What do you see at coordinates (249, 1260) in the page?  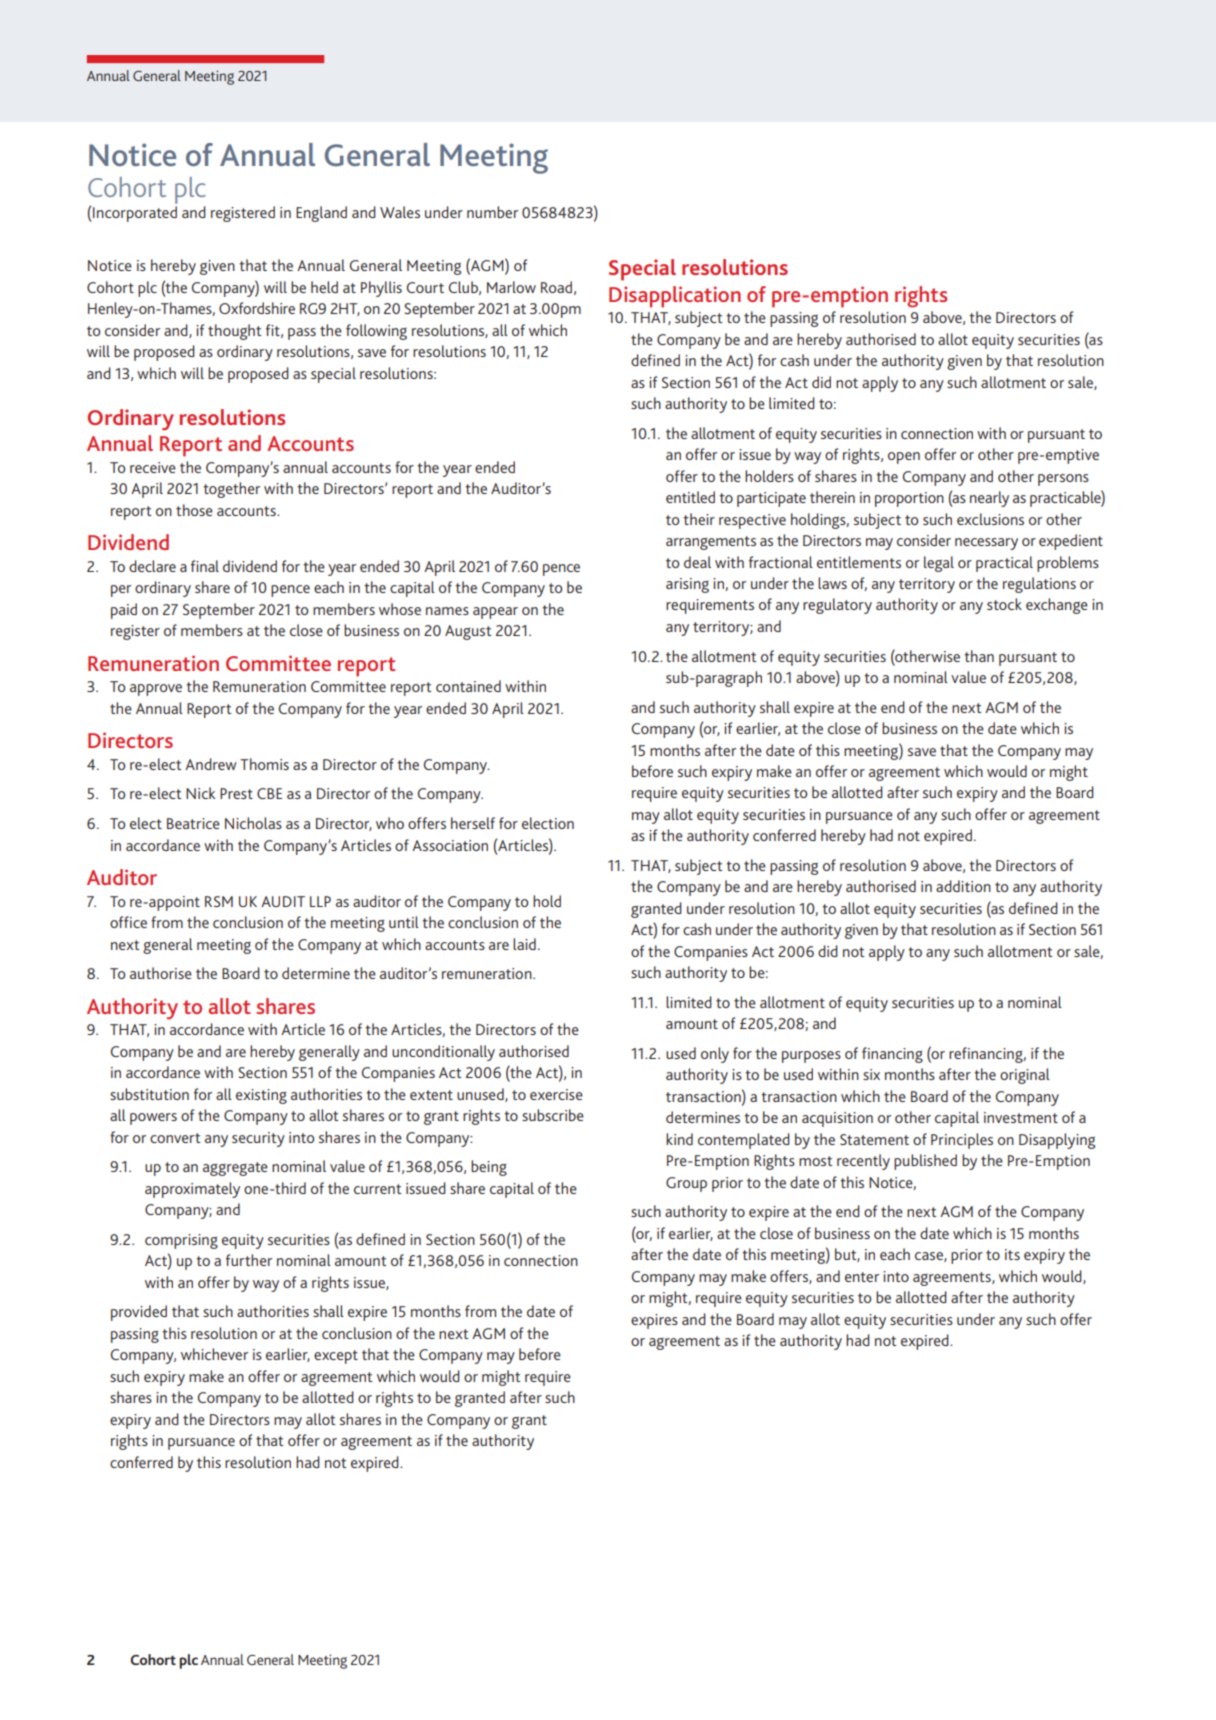 I see `further` at bounding box center [249, 1260].
